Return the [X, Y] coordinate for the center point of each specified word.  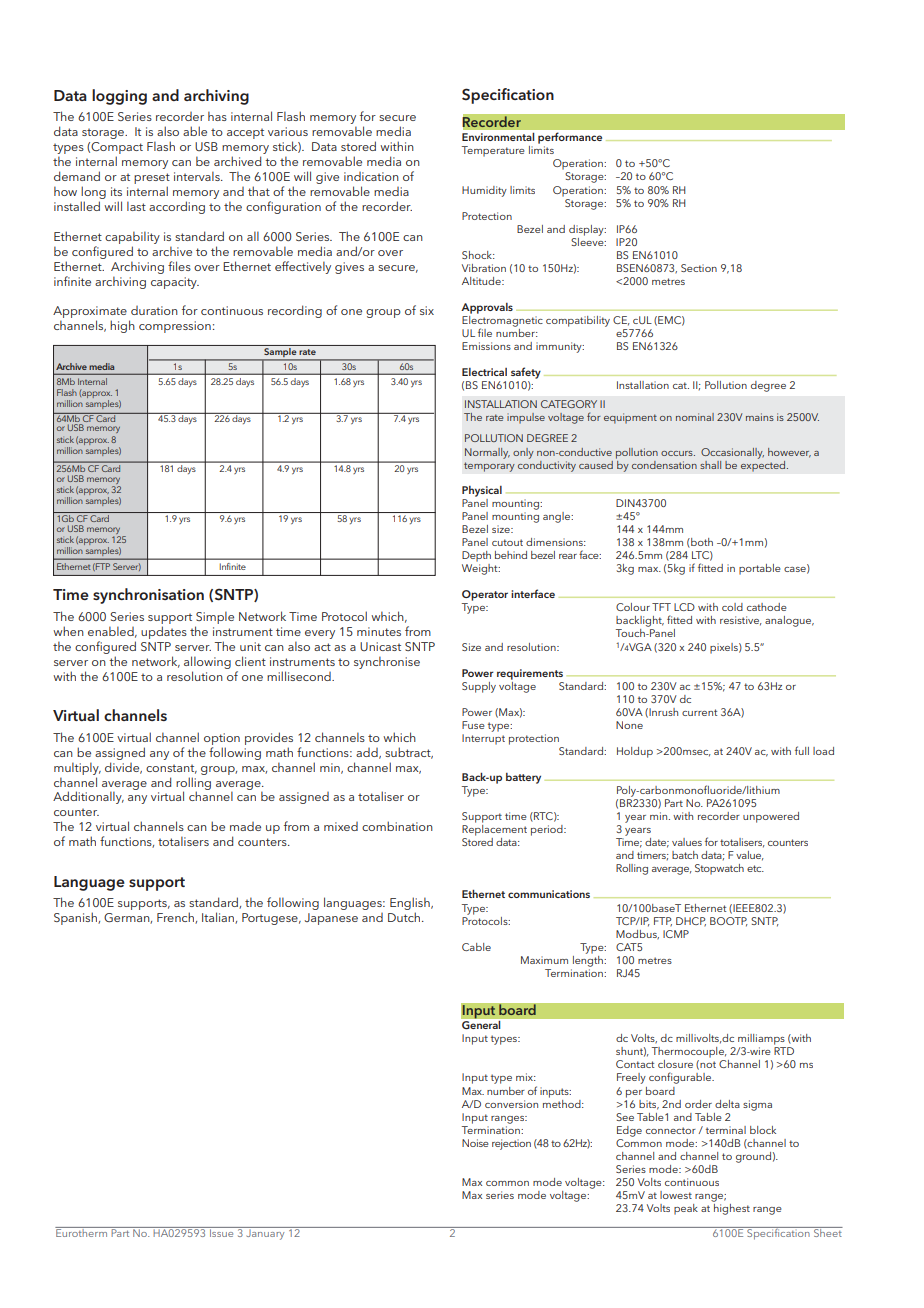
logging [119, 97]
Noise [475, 1143]
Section [699, 268]
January [265, 1233]
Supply [479, 687]
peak [686, 1209]
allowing [207, 662]
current [699, 712]
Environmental [498, 137]
